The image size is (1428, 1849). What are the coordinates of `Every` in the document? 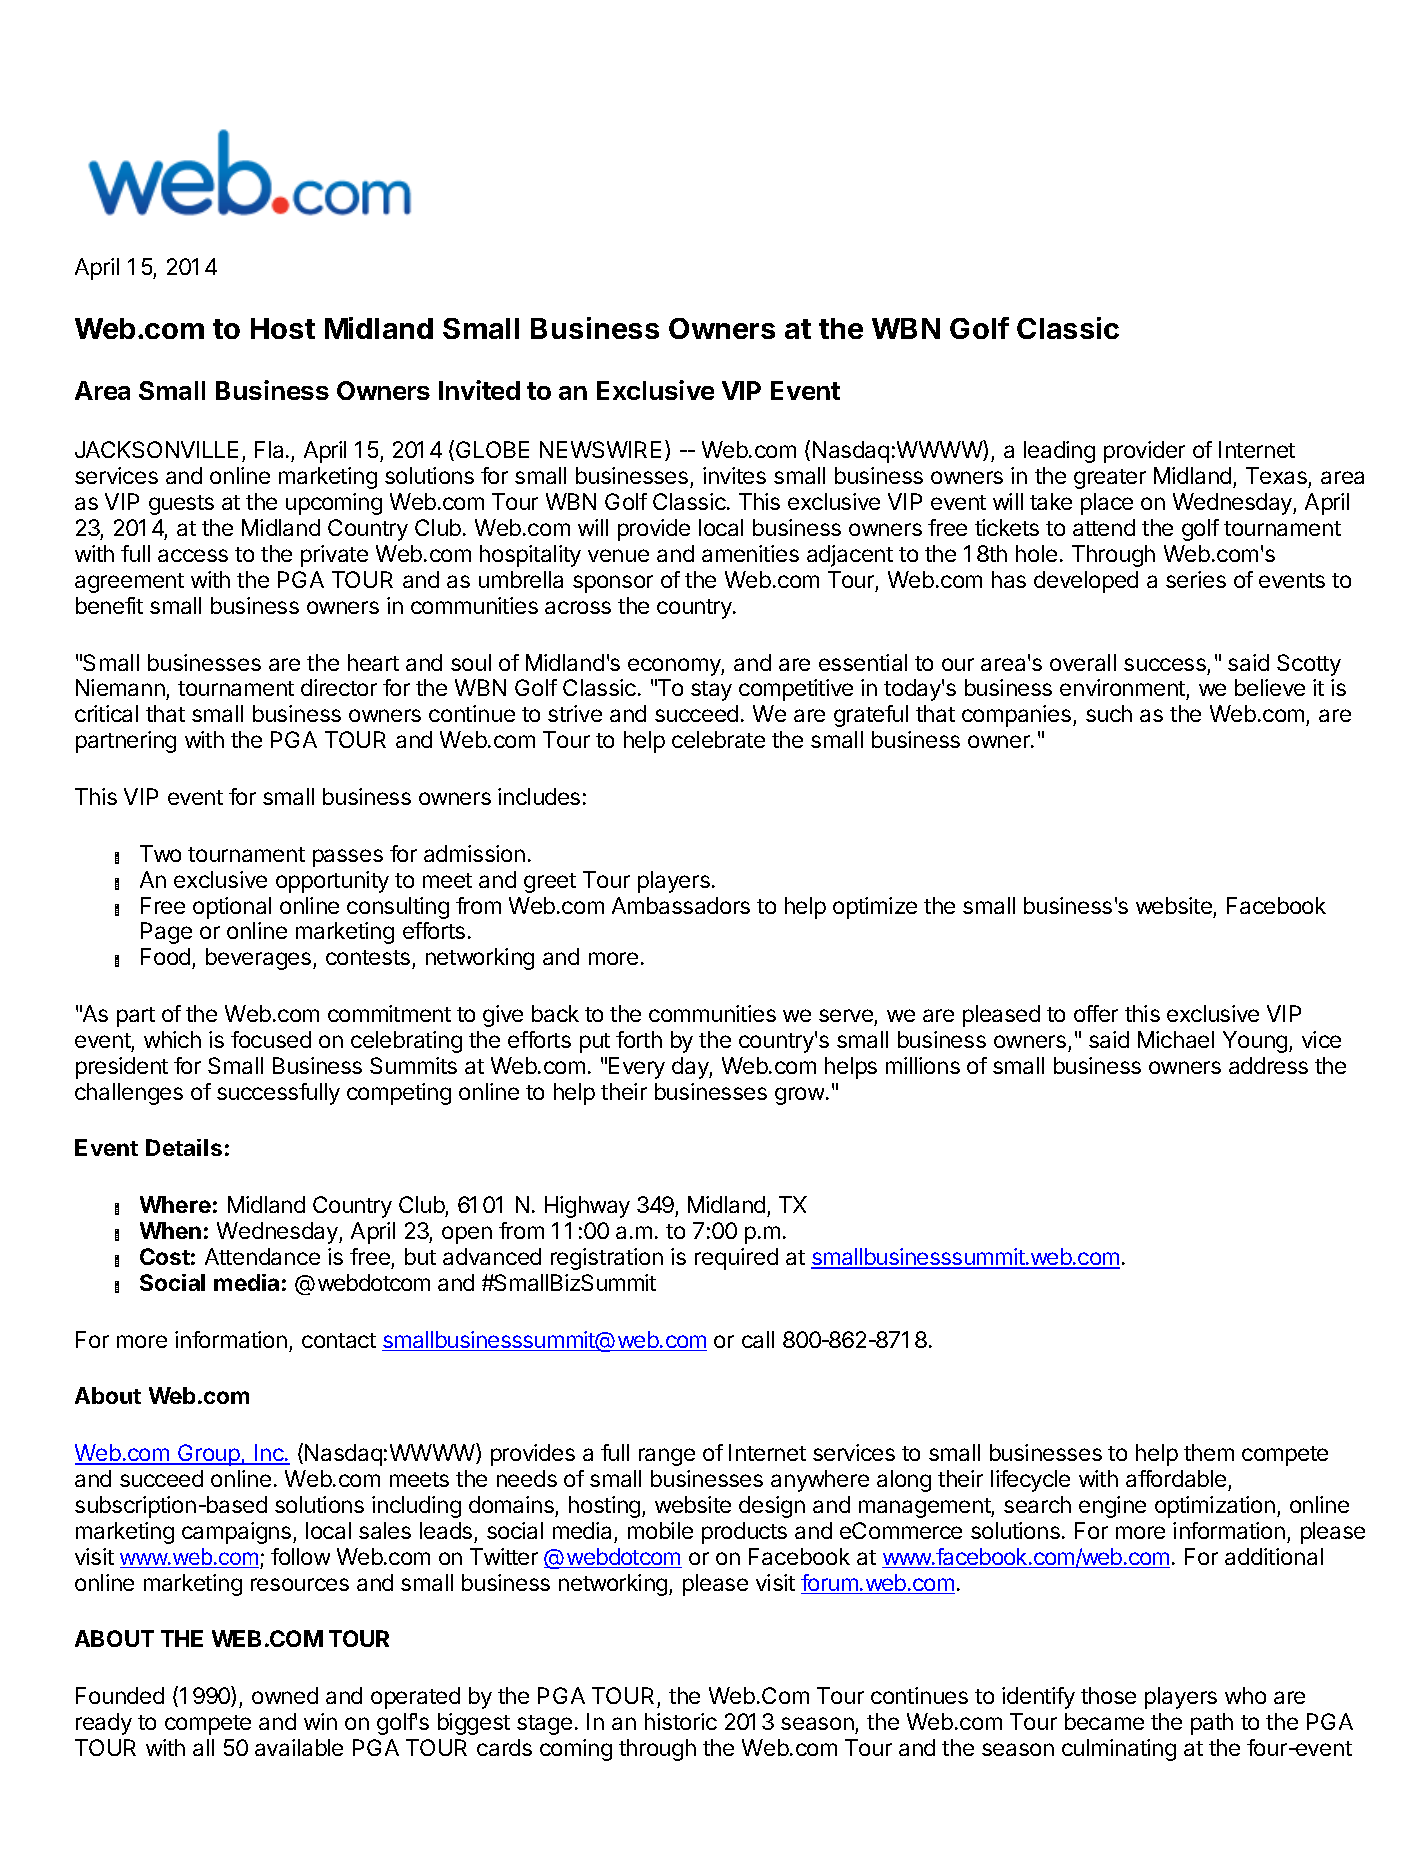 It's located at (637, 1068).
